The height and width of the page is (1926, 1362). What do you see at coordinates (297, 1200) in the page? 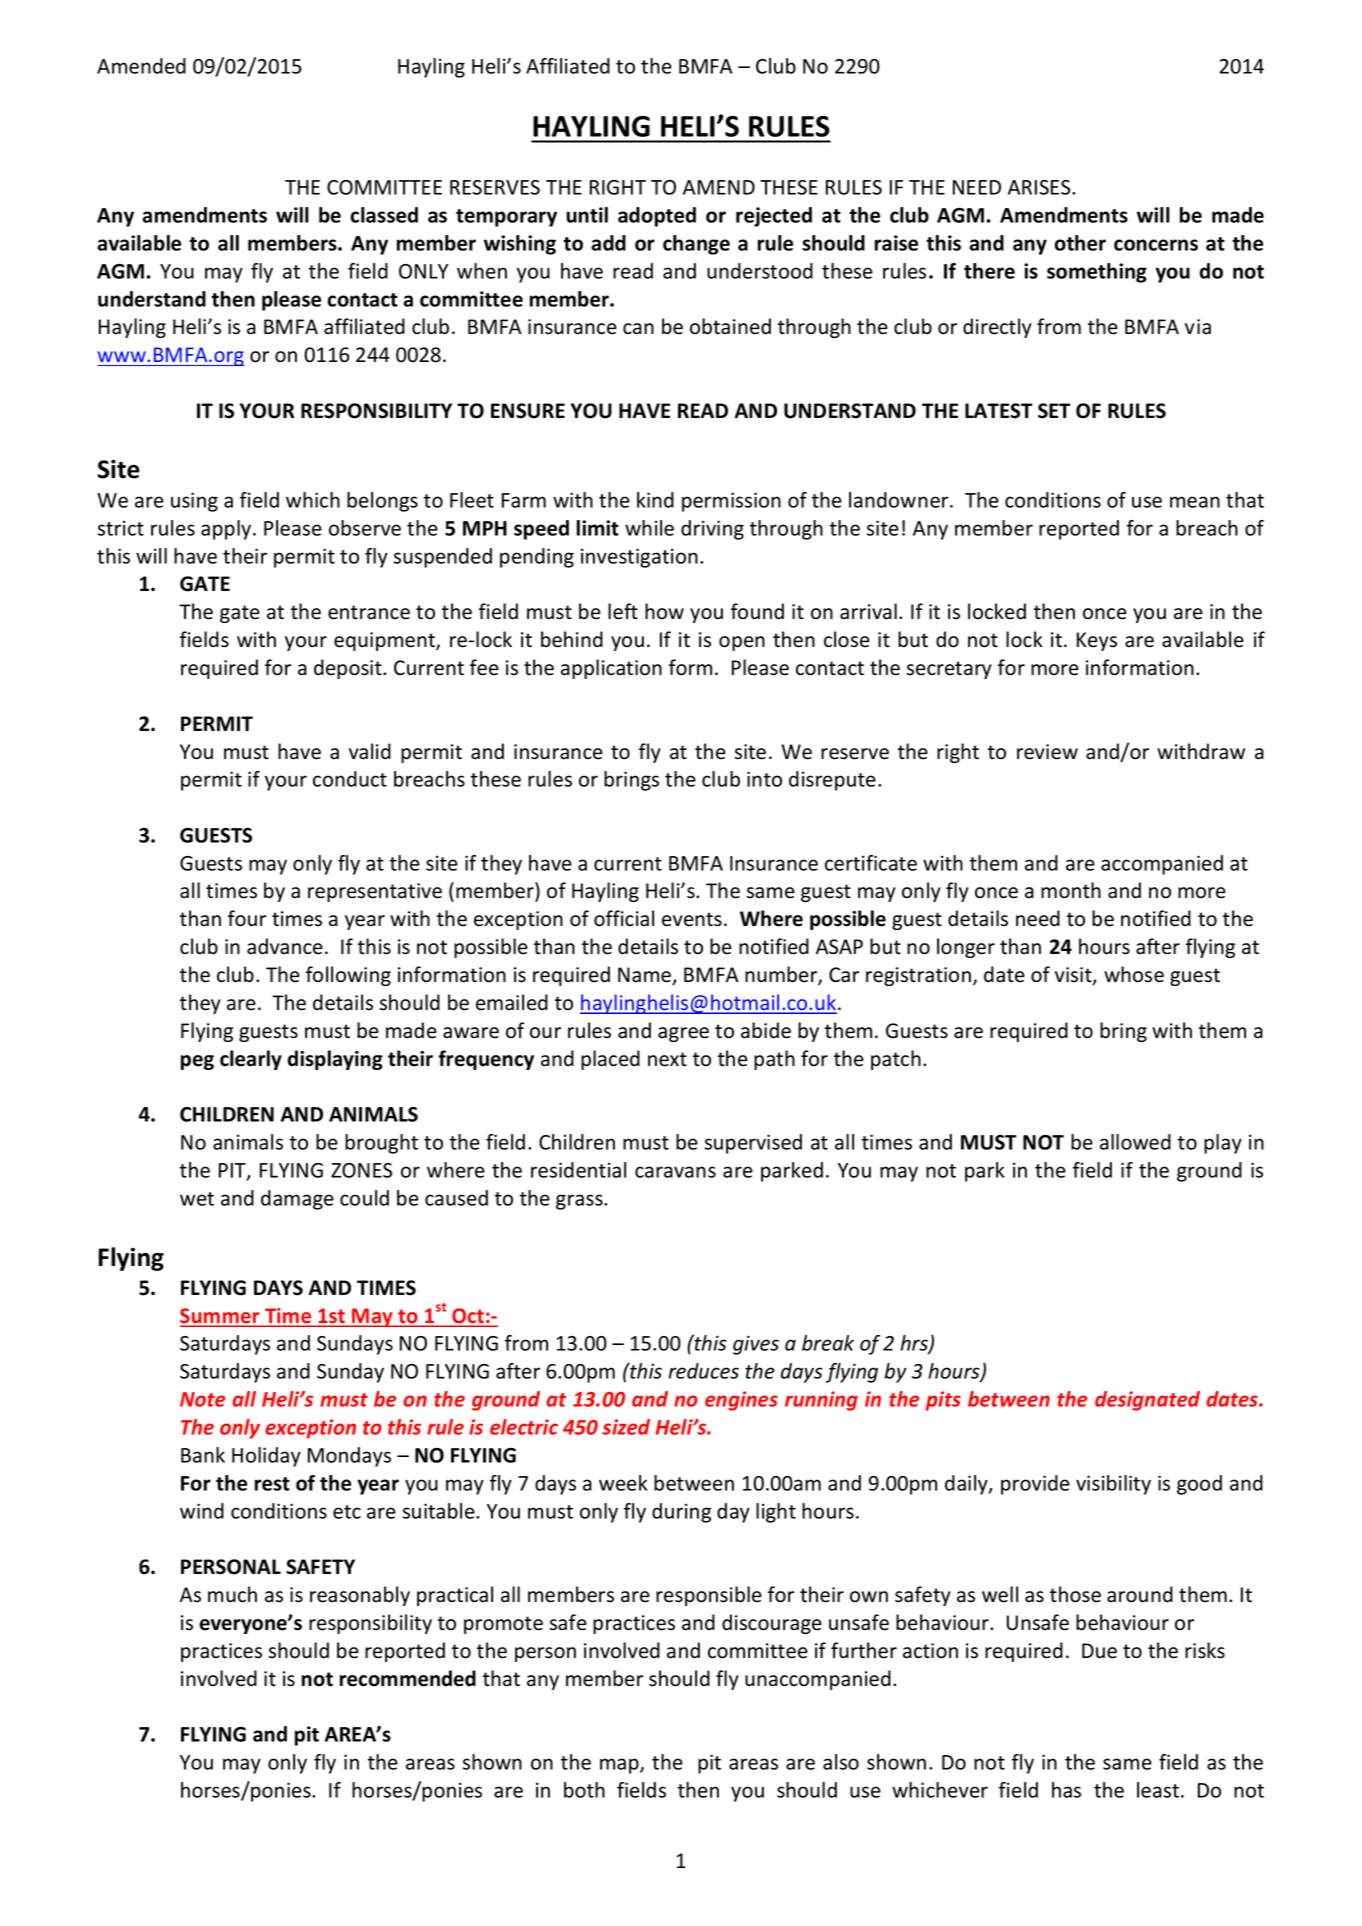
I see `damage` at bounding box center [297, 1200].
